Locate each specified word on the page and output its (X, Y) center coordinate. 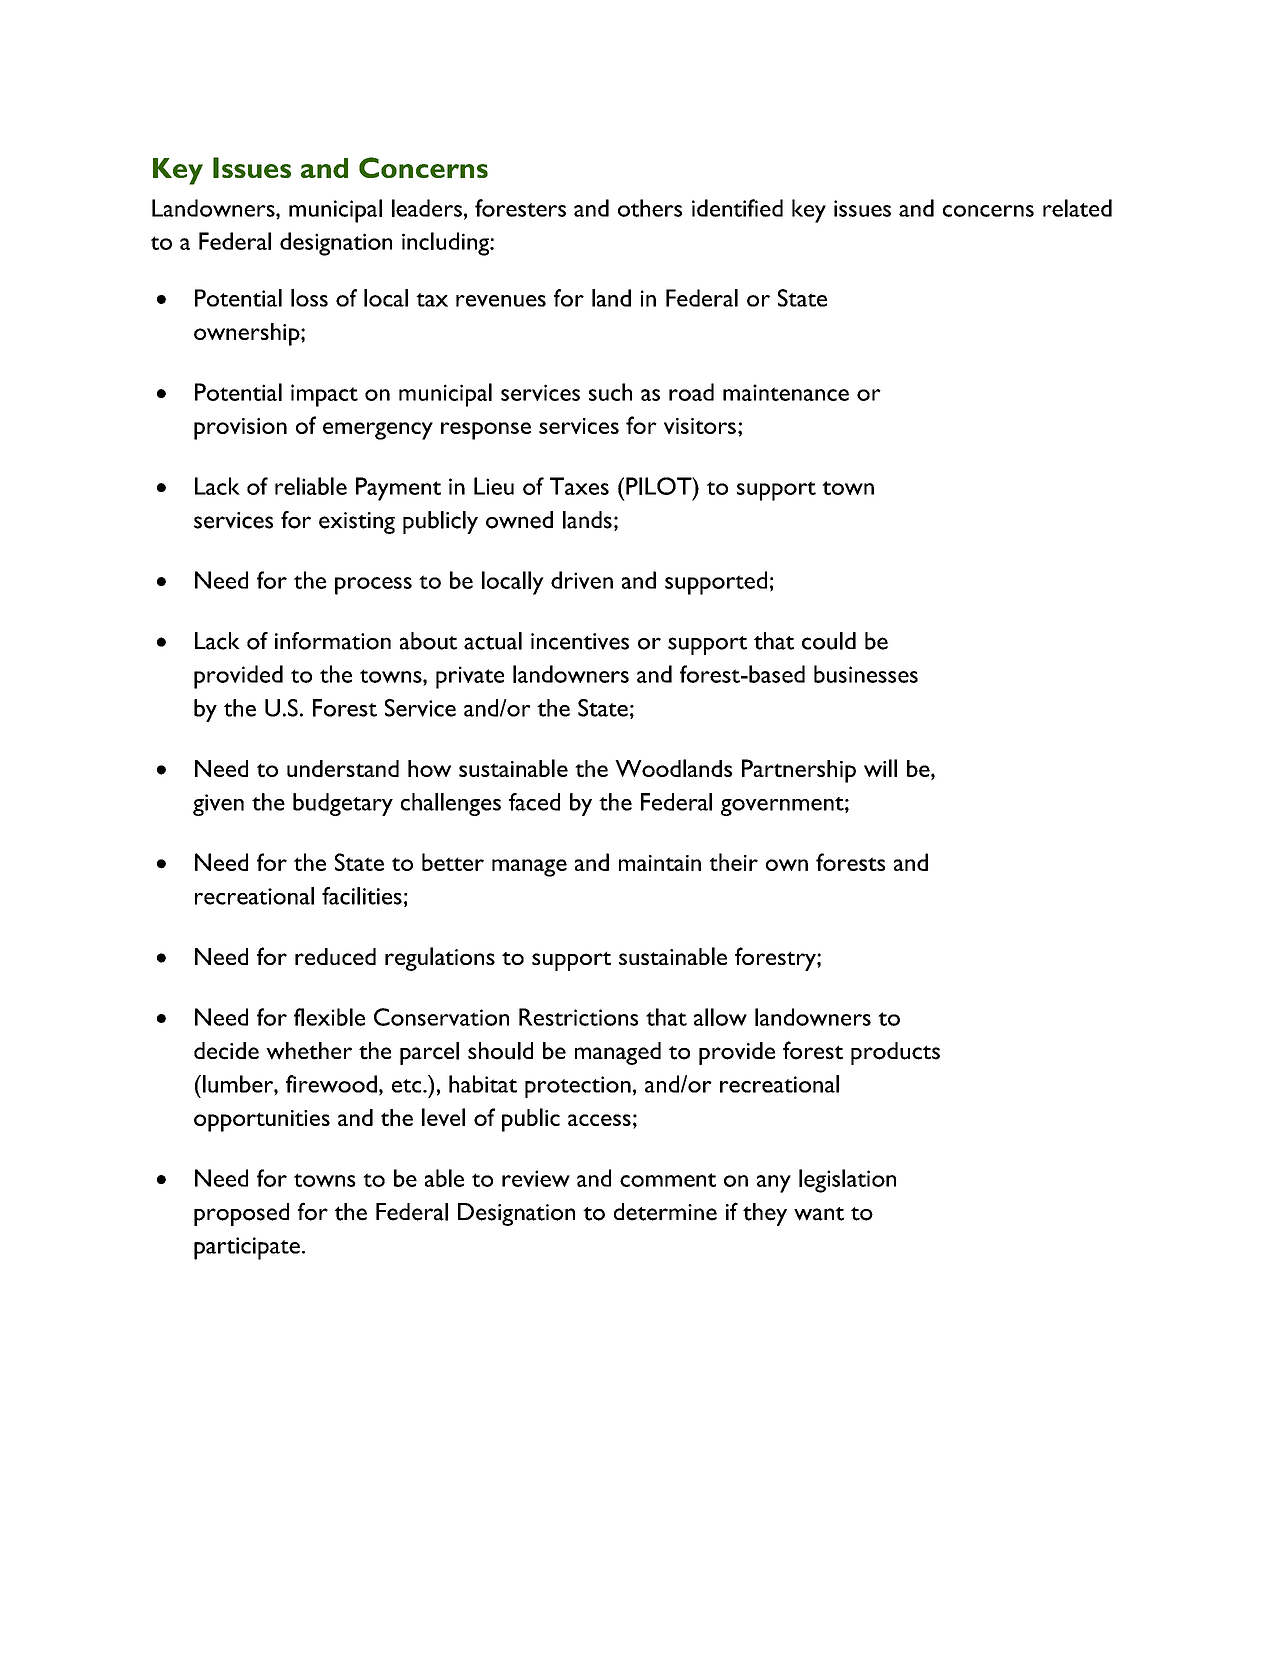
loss (309, 298)
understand (343, 768)
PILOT (660, 486)
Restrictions (578, 1017)
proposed (241, 1214)
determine (665, 1212)
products (895, 1053)
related (1077, 208)
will (880, 768)
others (650, 208)
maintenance (786, 392)
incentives (580, 641)
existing (357, 523)
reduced (335, 956)
